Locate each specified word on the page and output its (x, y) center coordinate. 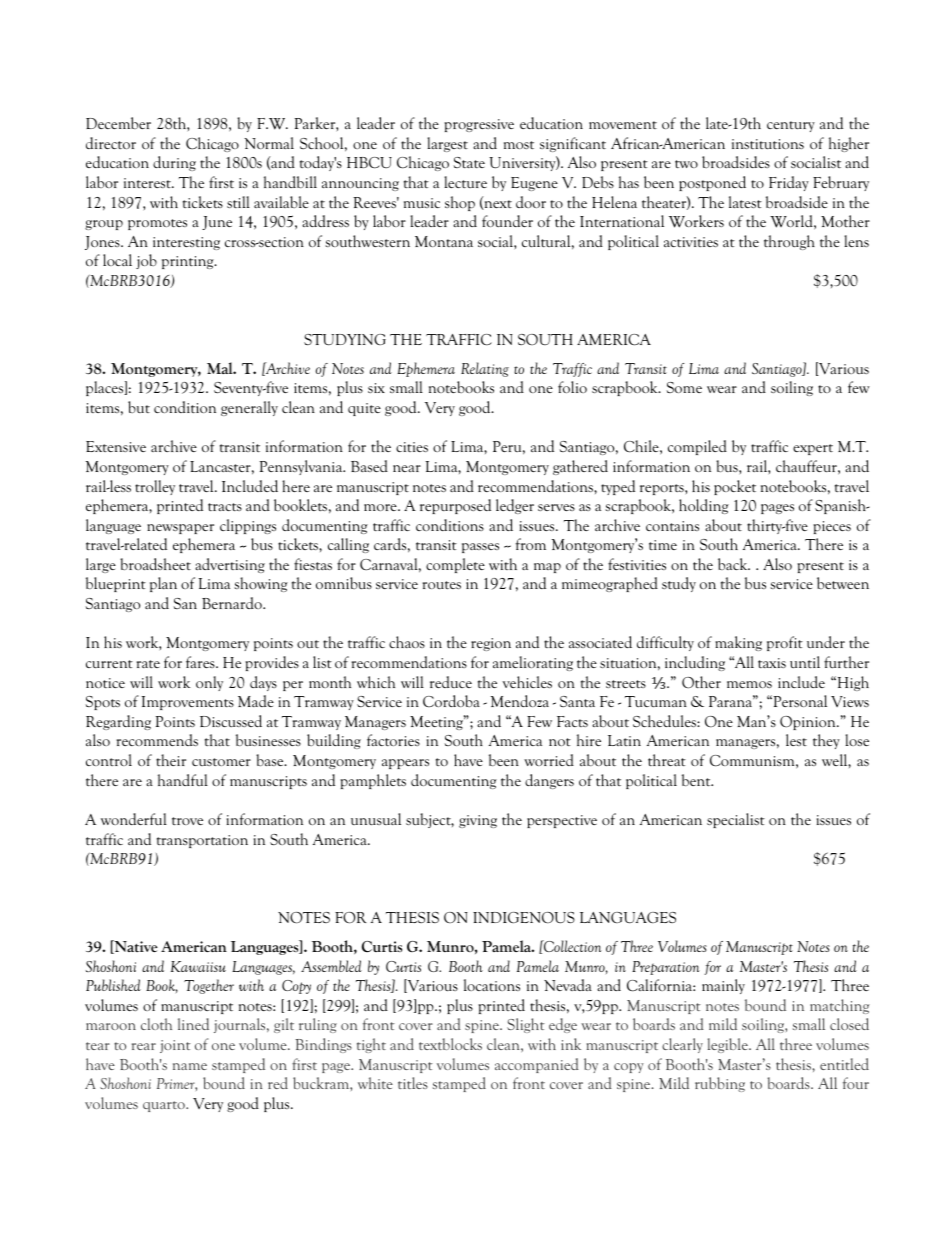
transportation (202, 841)
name (190, 1066)
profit (785, 643)
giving (478, 821)
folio (572, 387)
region (491, 644)
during (174, 163)
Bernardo (233, 603)
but (139, 407)
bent (697, 780)
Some (684, 387)
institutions (768, 144)
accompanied (537, 1065)
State (469, 162)
